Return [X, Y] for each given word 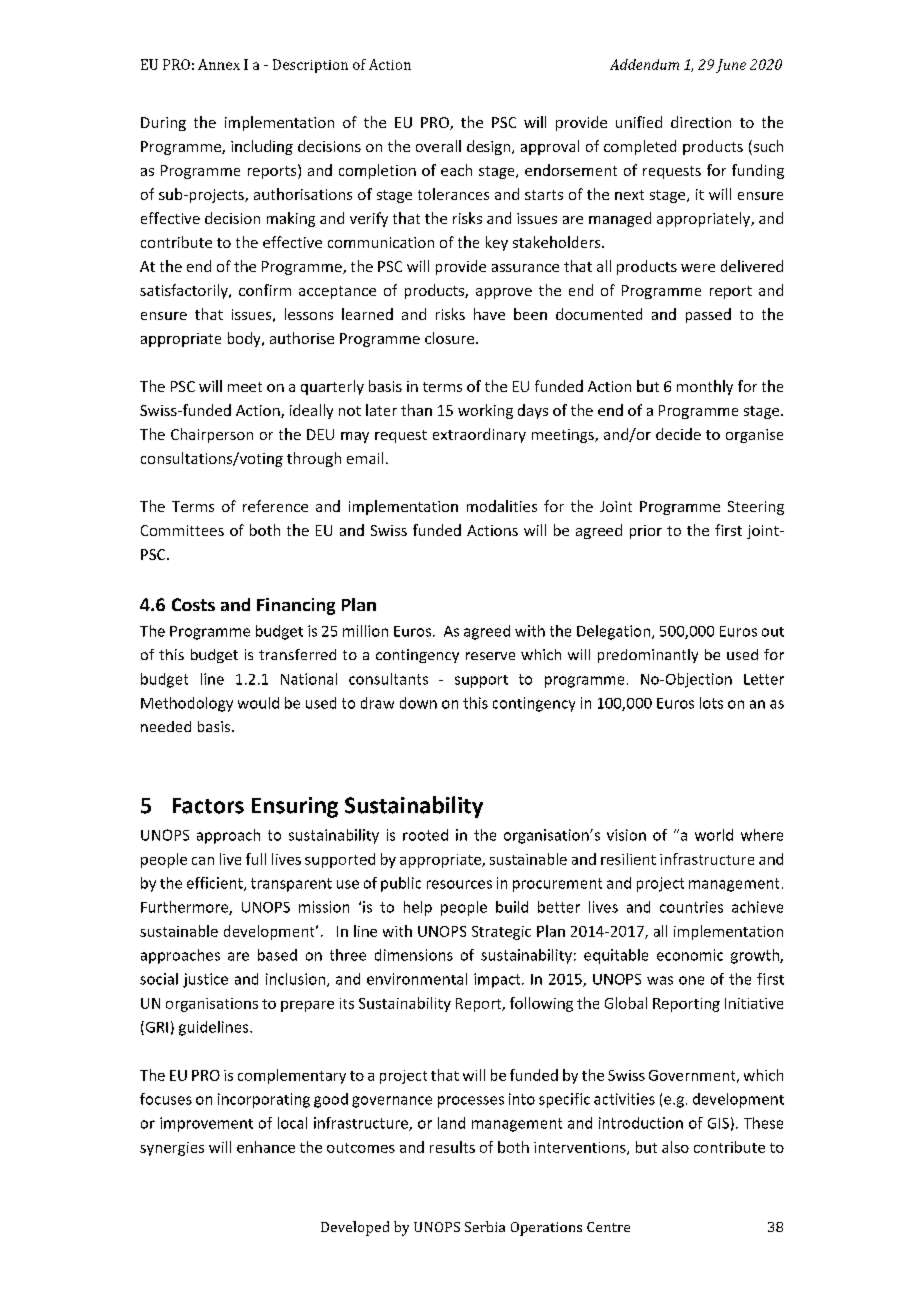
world [714, 835]
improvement [206, 1124]
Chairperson [212, 435]
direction [701, 122]
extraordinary [479, 435]
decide [678, 434]
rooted [425, 835]
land [451, 1123]
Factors [208, 806]
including [262, 147]
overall [438, 146]
